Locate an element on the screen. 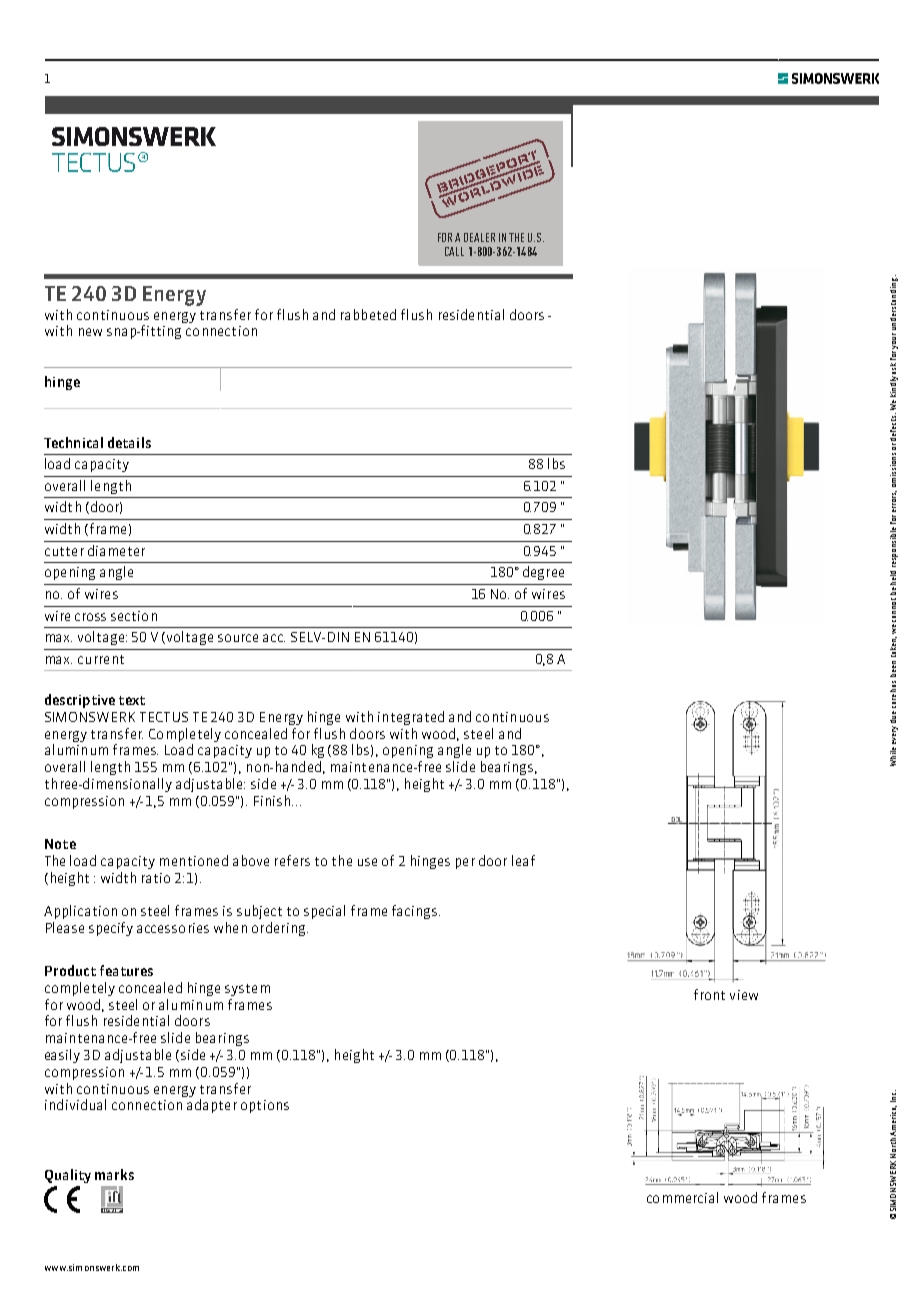 The height and width of the screenshot is (1307, 924). facings is located at coordinates (416, 912).
